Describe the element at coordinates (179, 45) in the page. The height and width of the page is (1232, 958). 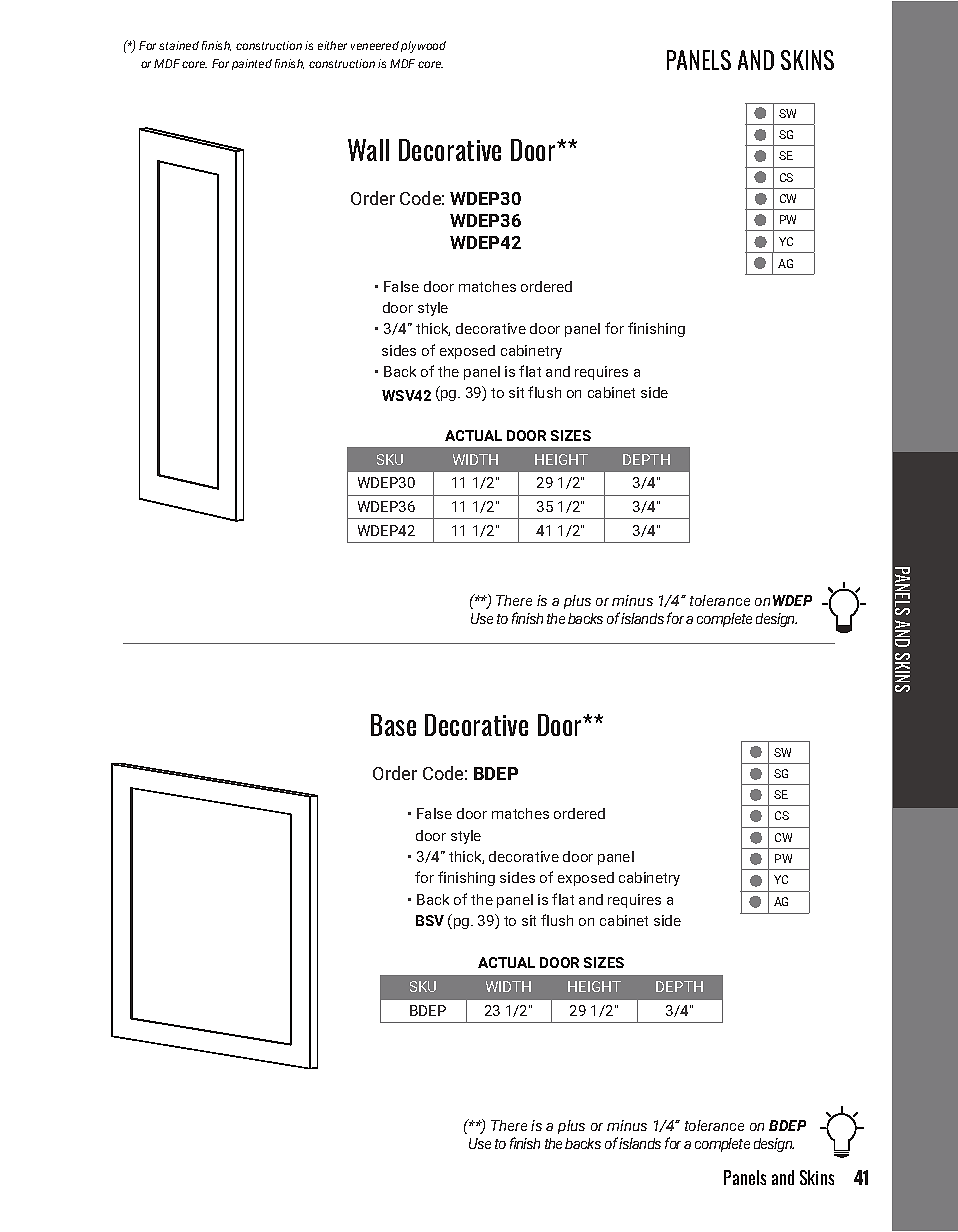
I see `stained` at that location.
